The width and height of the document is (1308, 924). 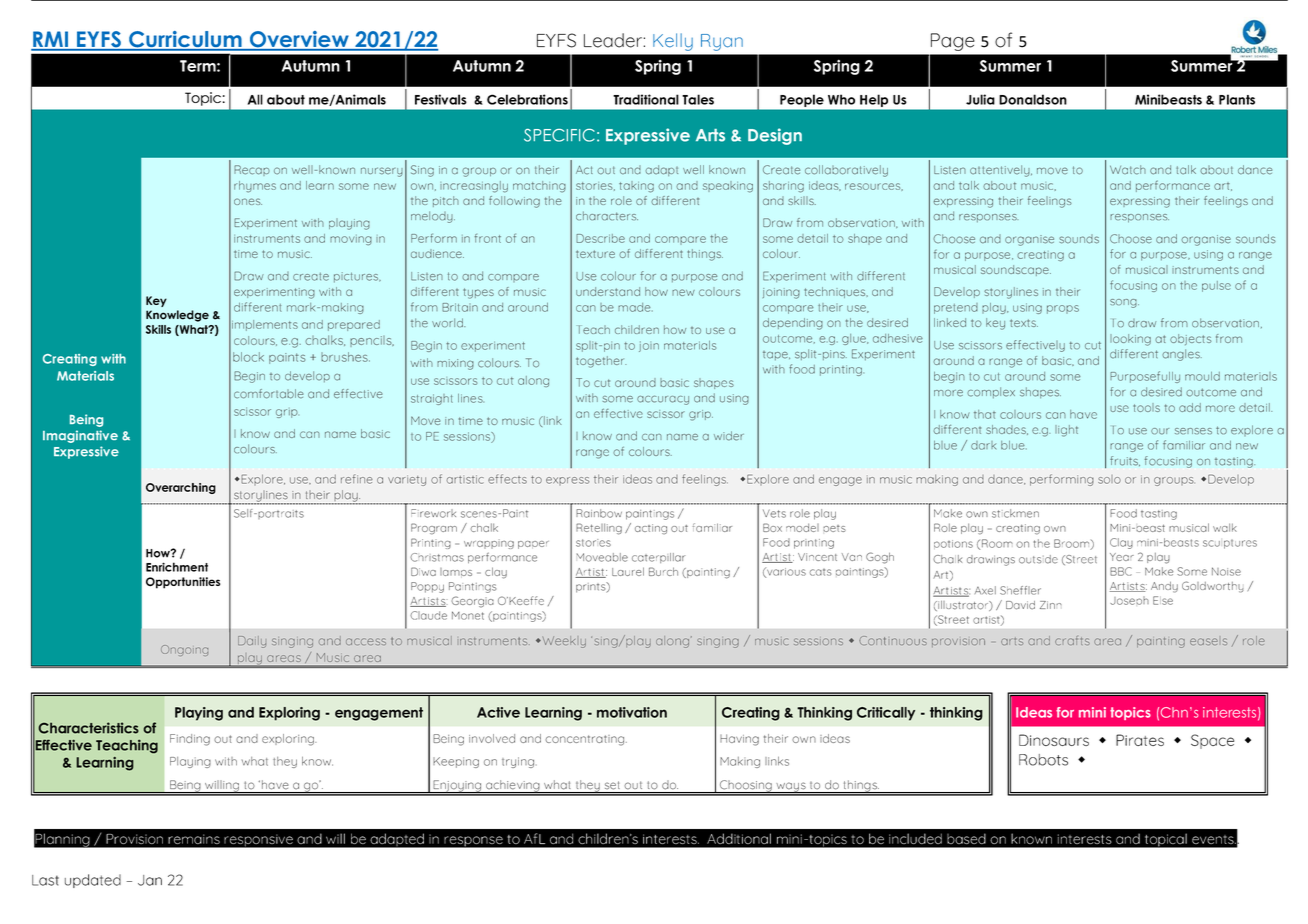 I want to click on Opportunities, so click(x=183, y=583).
